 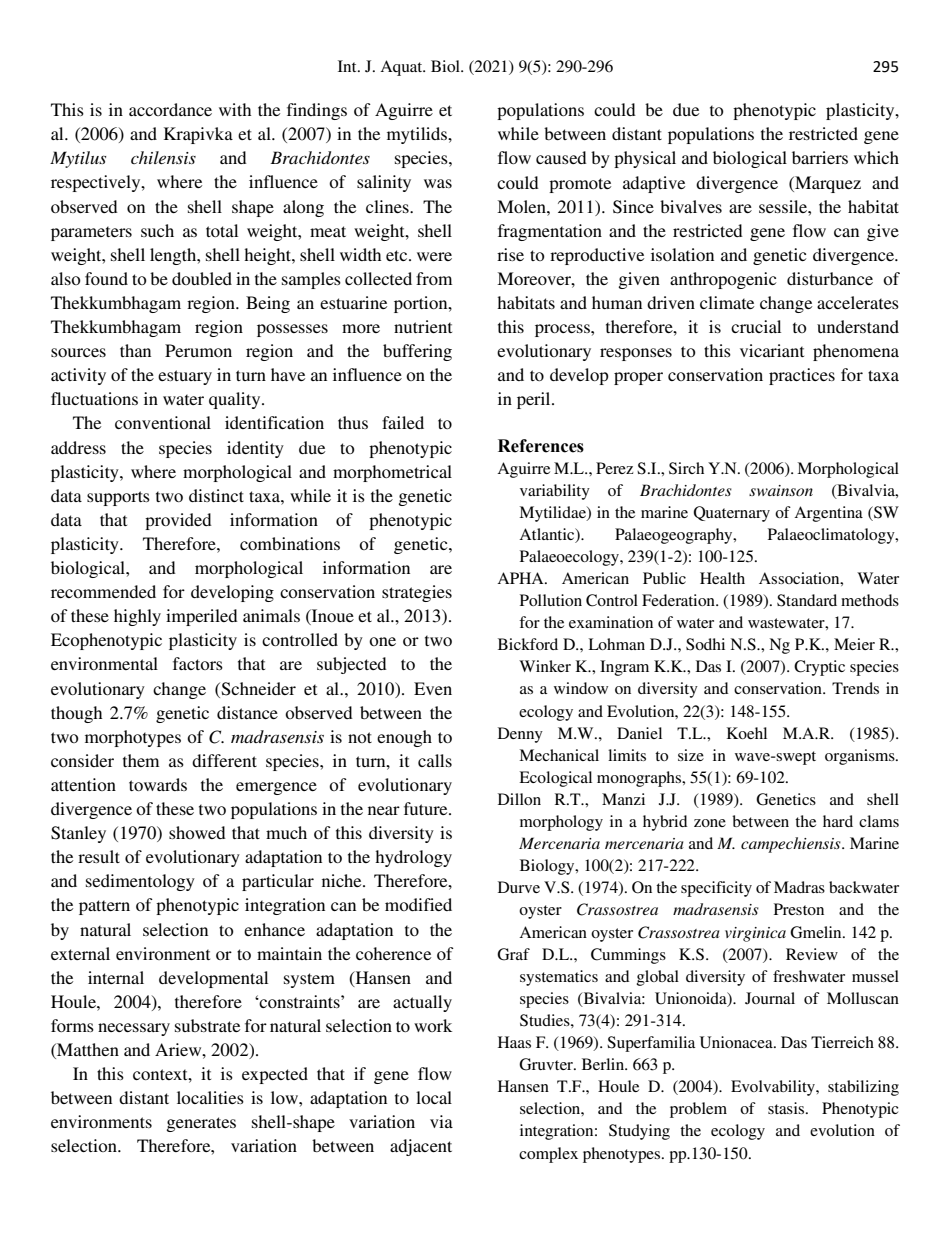 I want to click on highly, so click(x=137, y=617).
